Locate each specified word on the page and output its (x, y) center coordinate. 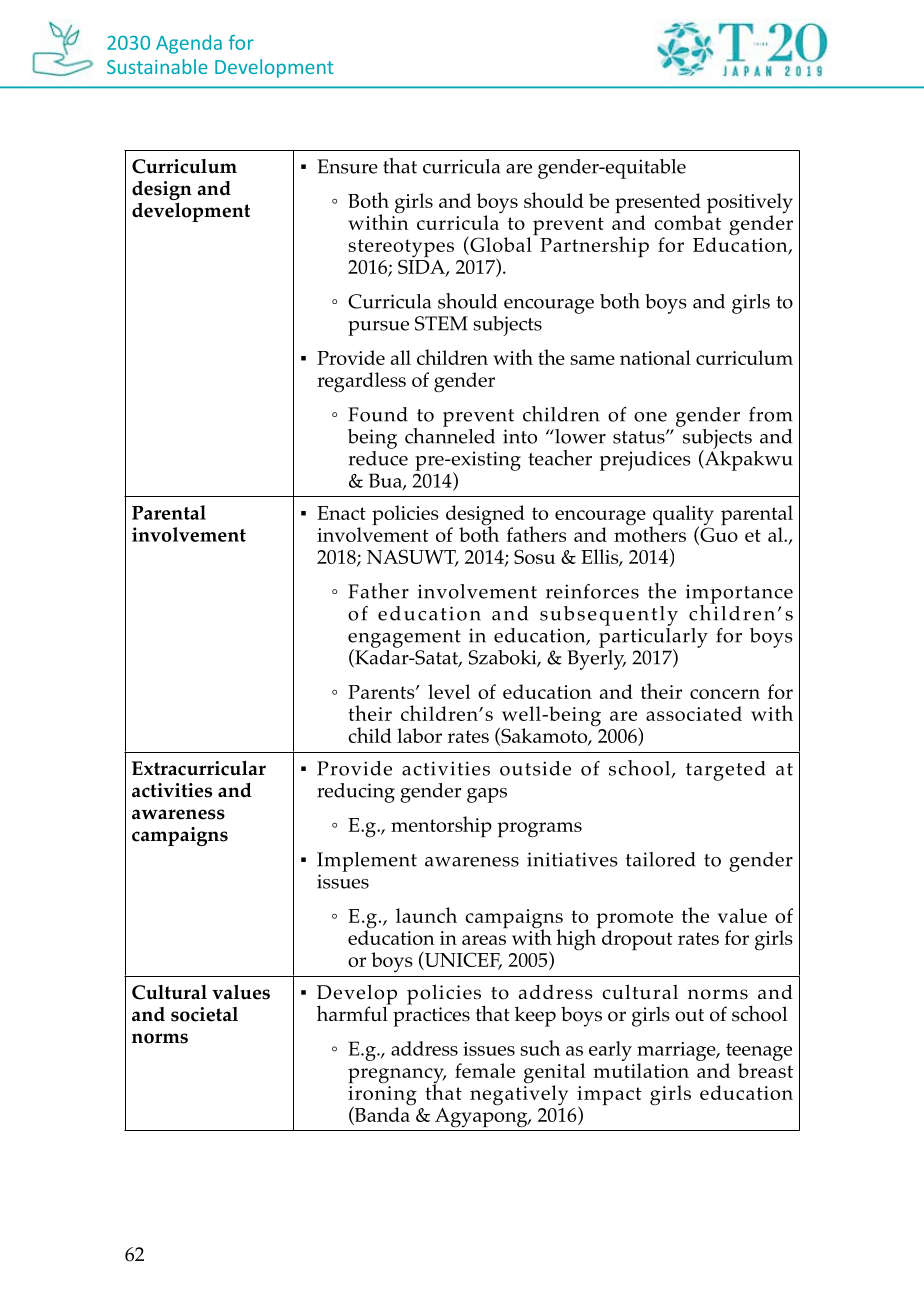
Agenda (189, 44)
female (485, 1070)
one (650, 417)
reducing (356, 793)
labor (419, 735)
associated (694, 713)
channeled (450, 434)
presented (658, 204)
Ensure (347, 166)
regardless (361, 382)
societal (204, 1014)
